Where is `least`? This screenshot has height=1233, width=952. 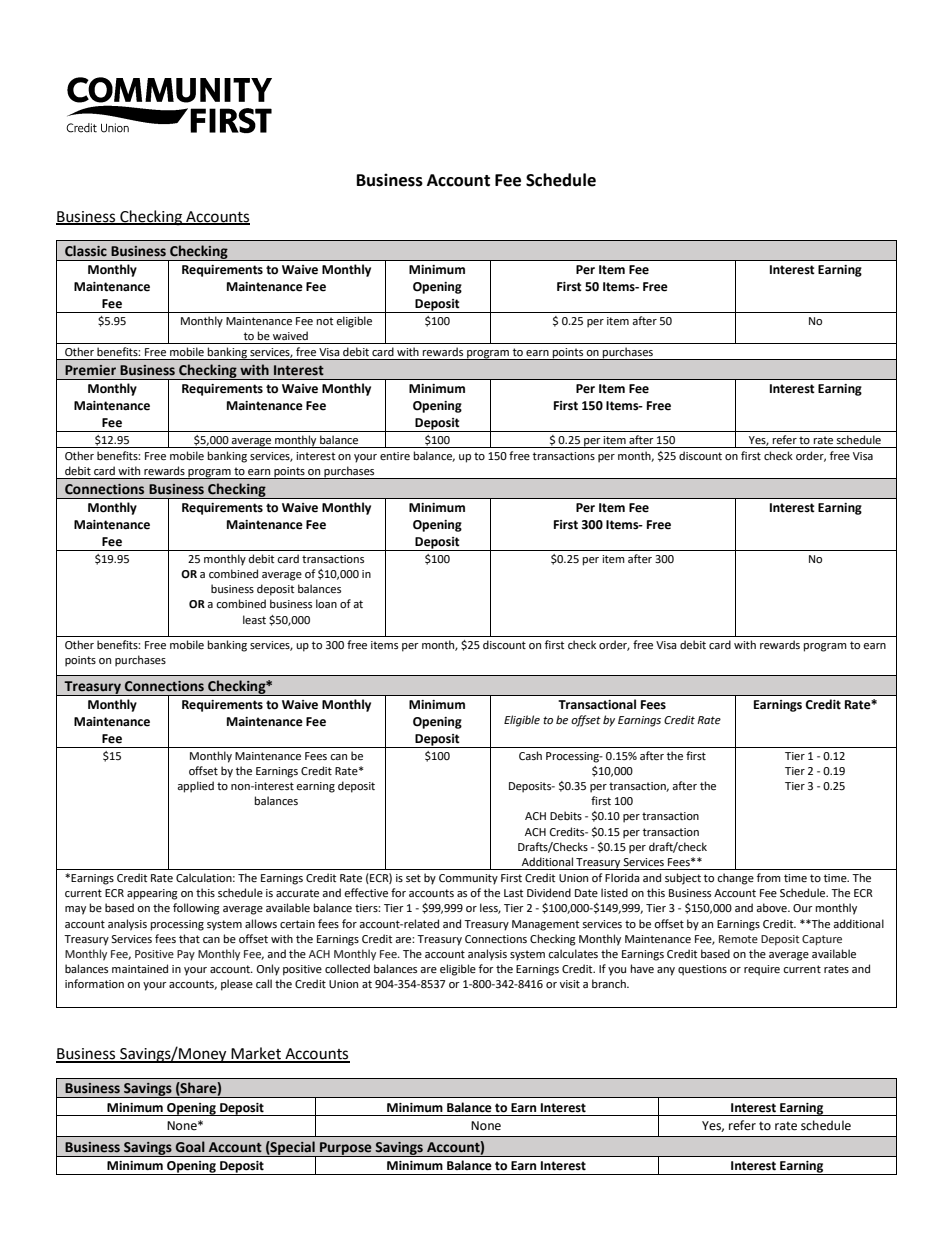
least is located at coordinates (254, 620).
